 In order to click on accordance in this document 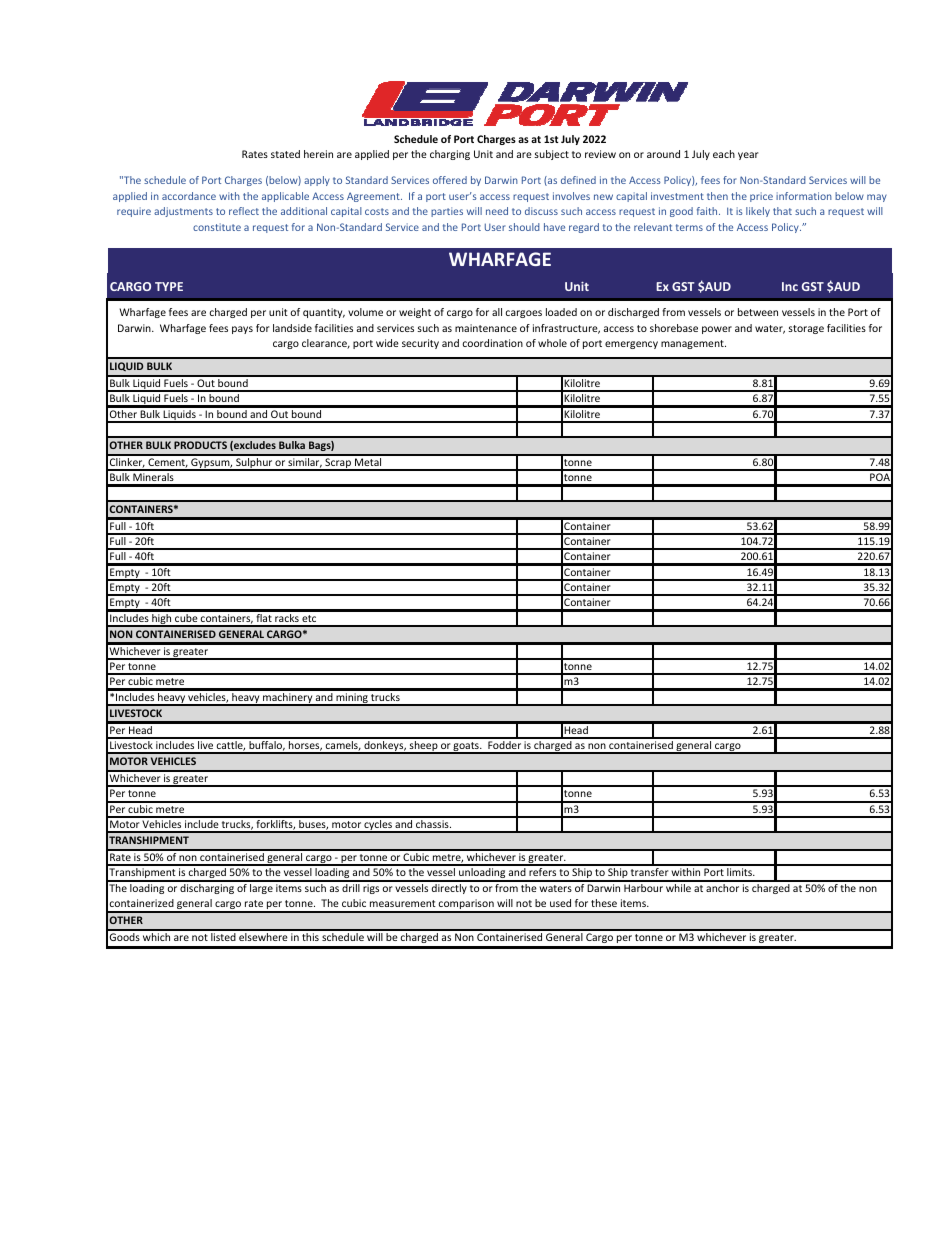, I will do `click(189, 196)`.
